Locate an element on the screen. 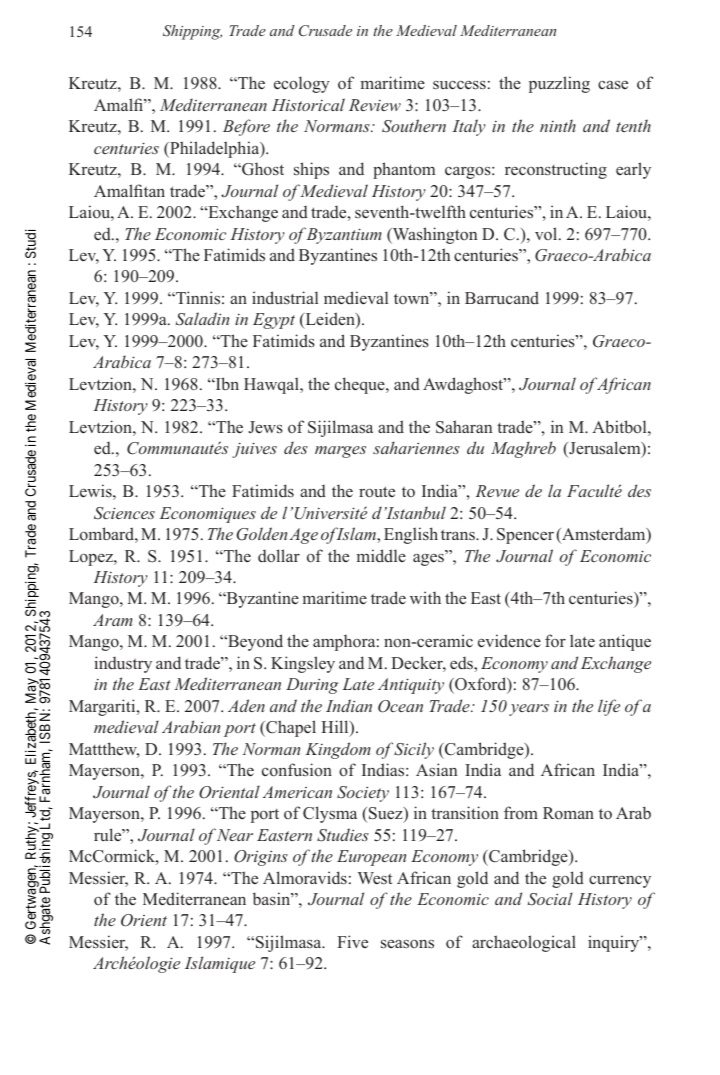  Origins is located at coordinates (261, 858).
